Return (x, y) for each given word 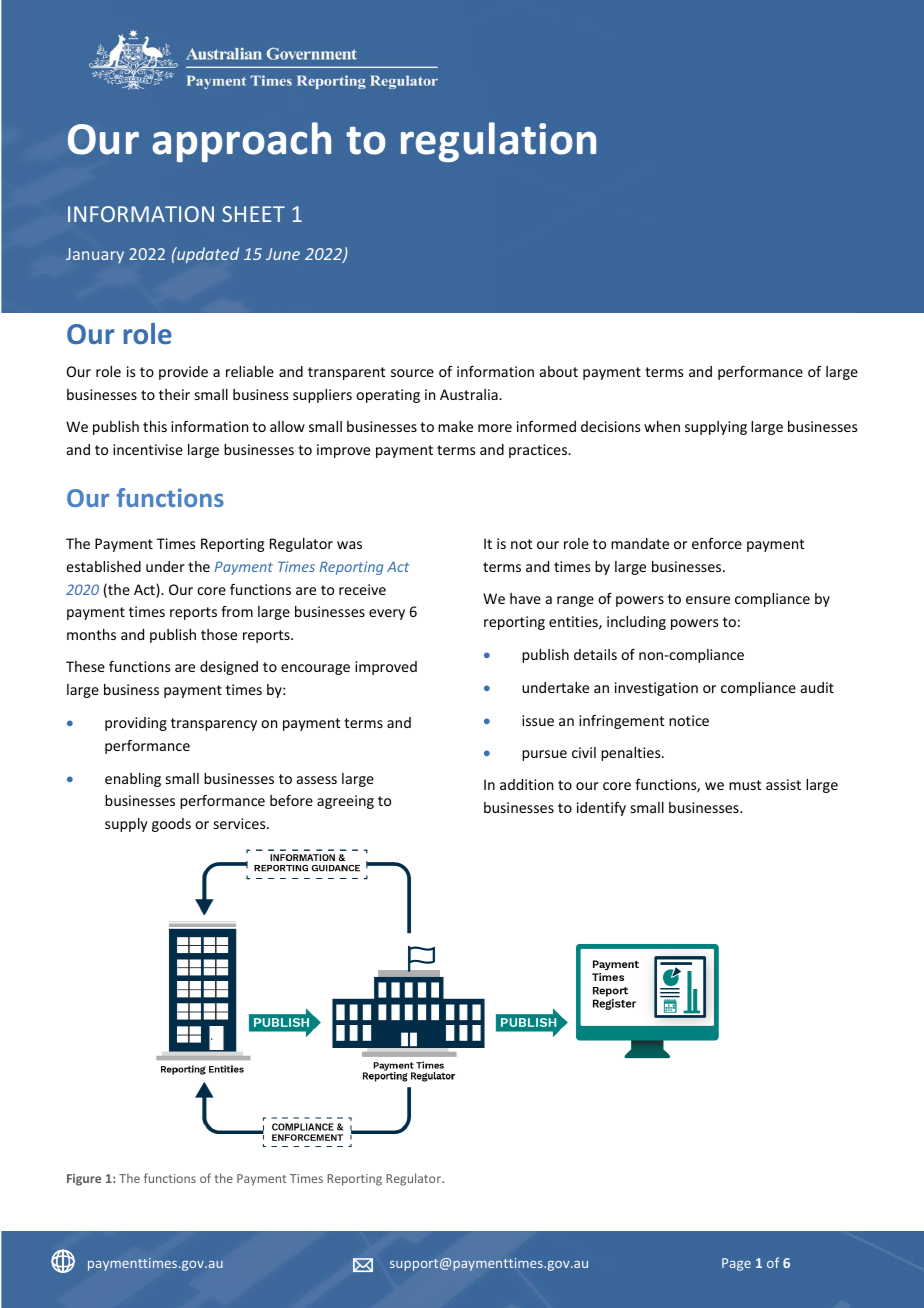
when (662, 426)
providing (136, 724)
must (745, 785)
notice (689, 720)
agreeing (345, 802)
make (455, 426)
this (155, 426)
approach (241, 142)
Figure (84, 1180)
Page (736, 1264)
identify (601, 809)
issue (538, 720)
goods (171, 825)
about (559, 371)
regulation (498, 142)
